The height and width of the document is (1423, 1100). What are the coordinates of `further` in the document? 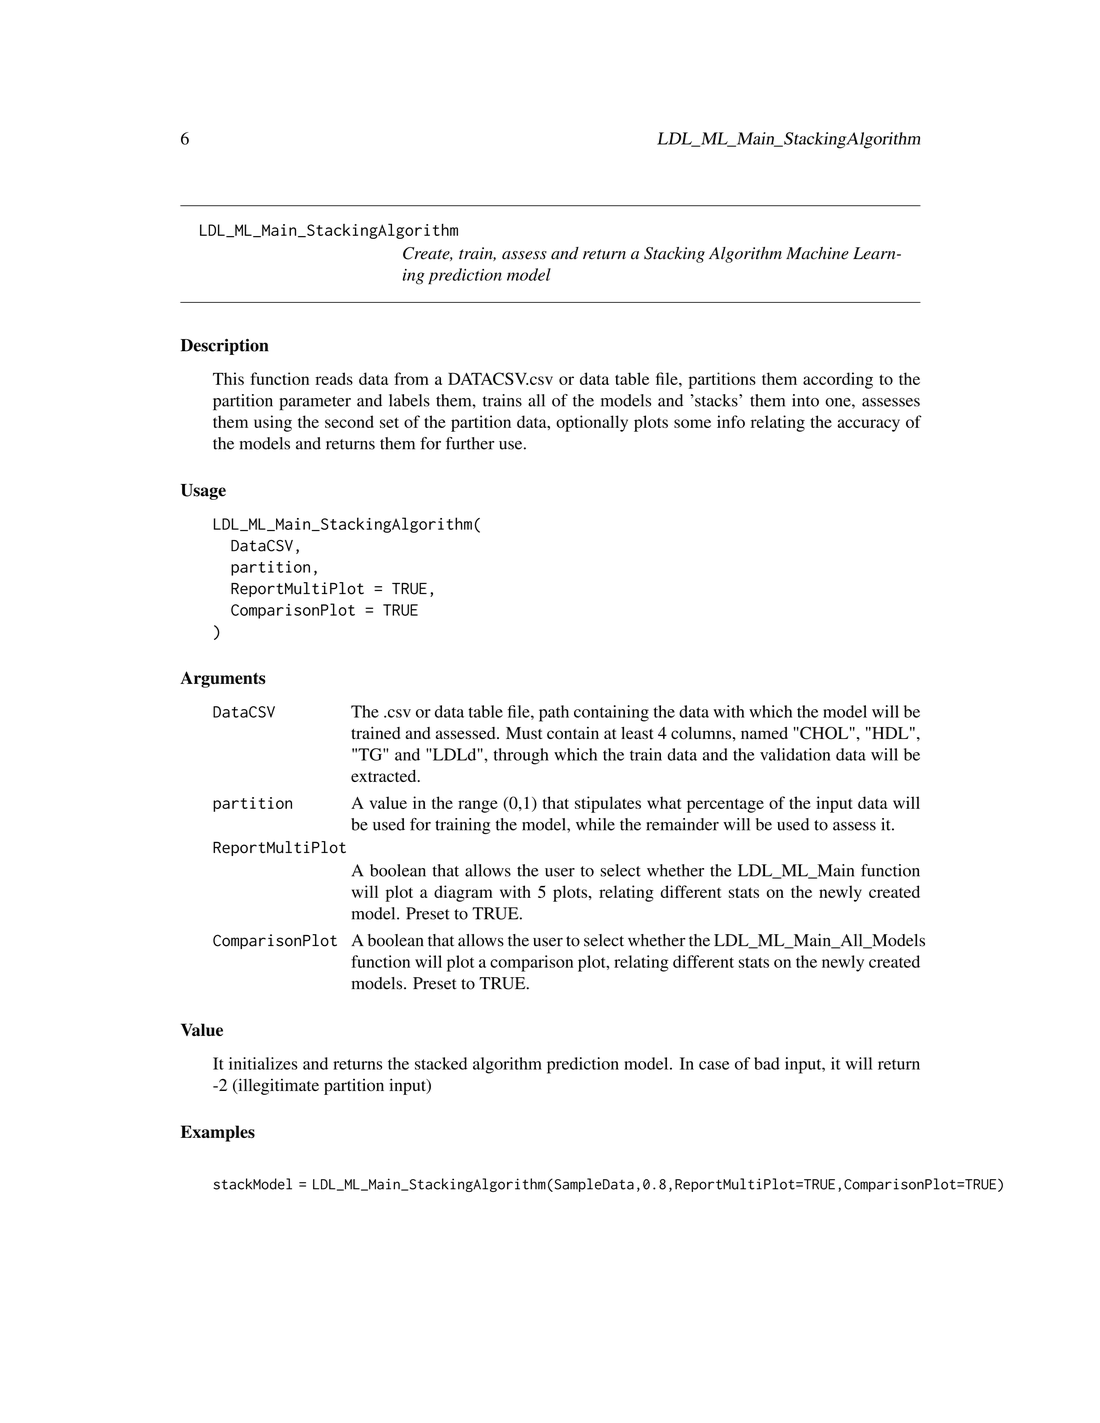 It's located at (470, 443).
